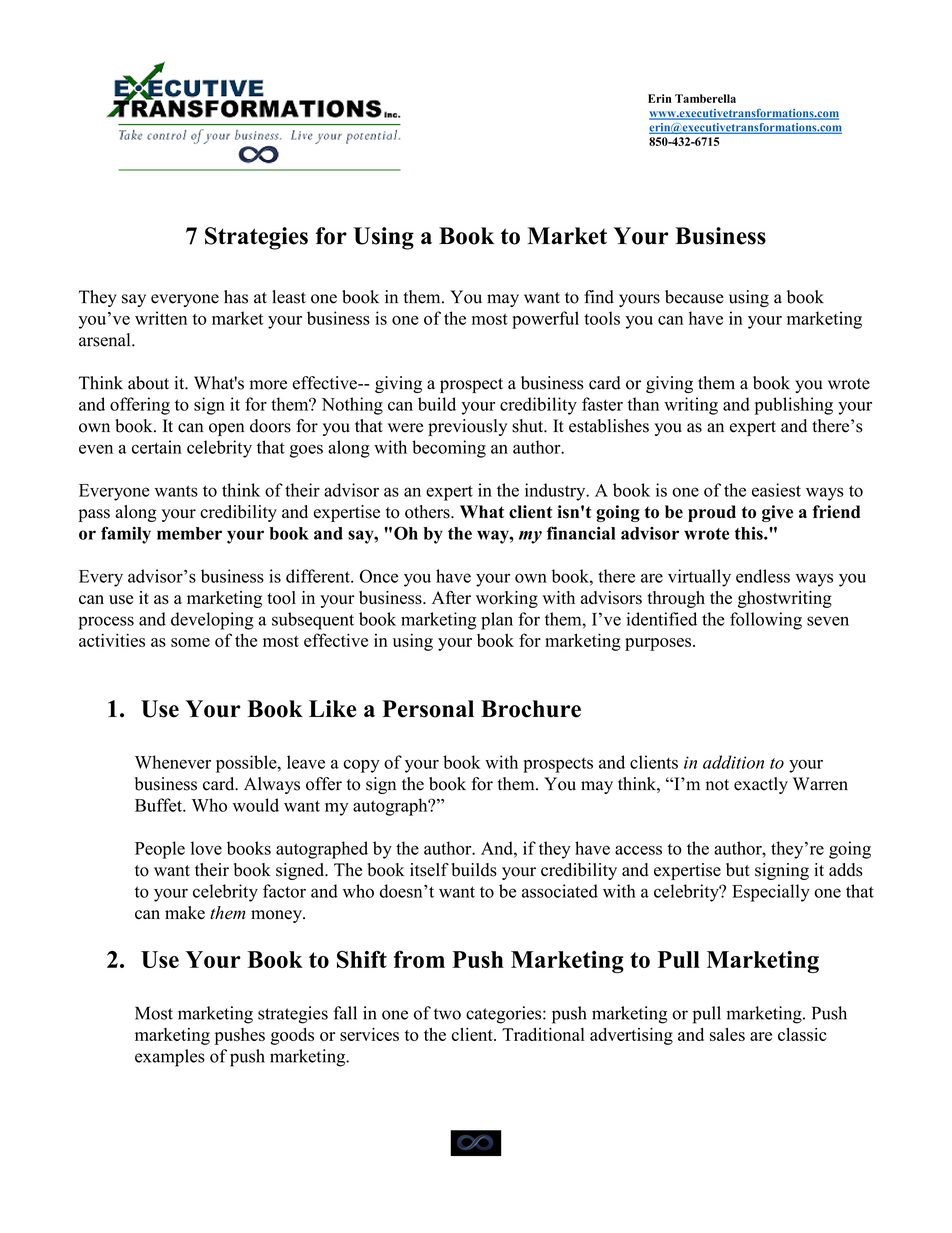  Describe the element at coordinates (170, 1058) in the image. I see `examples` at that location.
